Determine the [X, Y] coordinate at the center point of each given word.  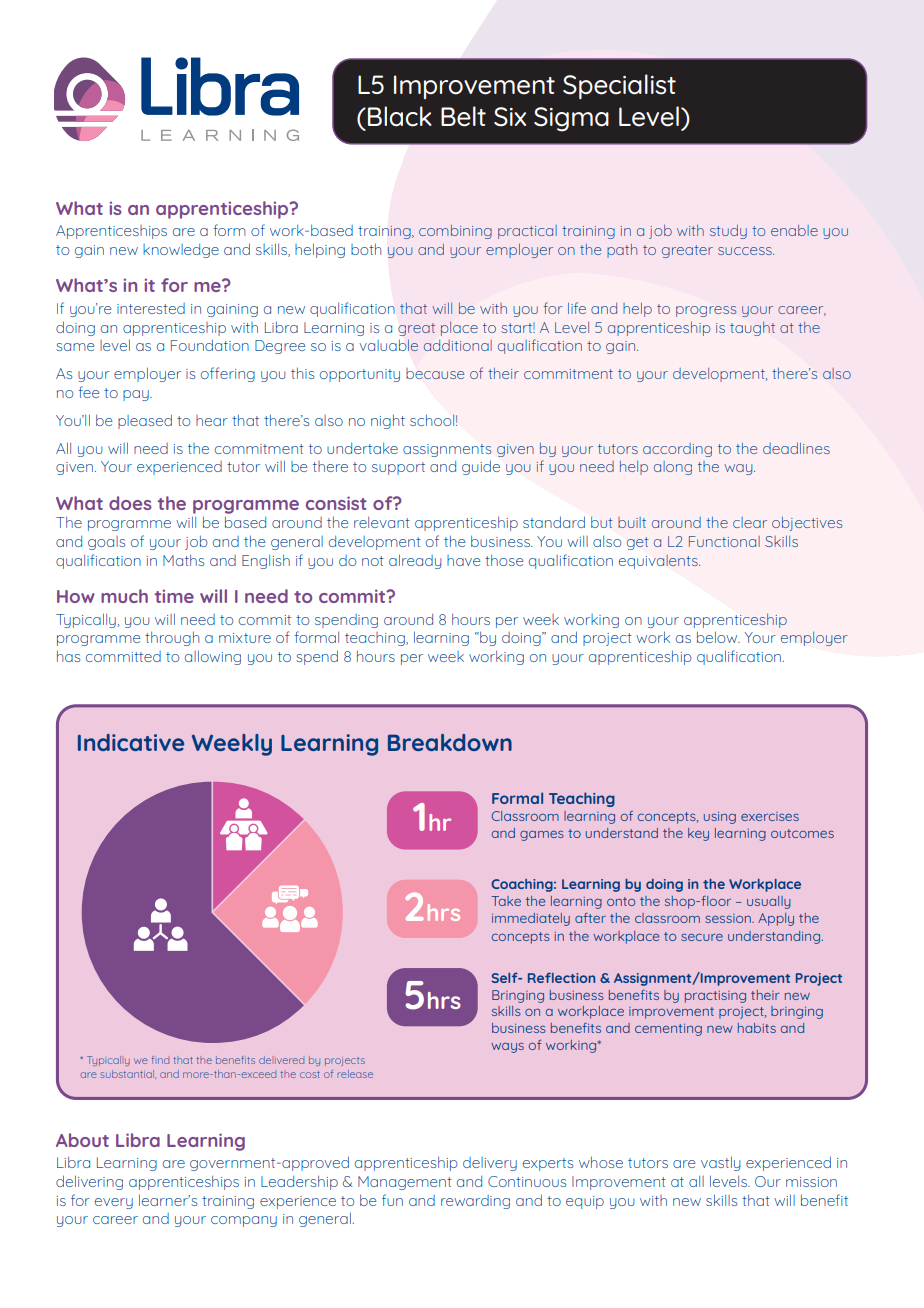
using [720, 818]
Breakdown [450, 742]
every [114, 1203]
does [130, 503]
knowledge [181, 251]
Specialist [619, 86]
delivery [490, 1164]
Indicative [131, 742]
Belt [463, 116]
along [673, 468]
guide [481, 467]
